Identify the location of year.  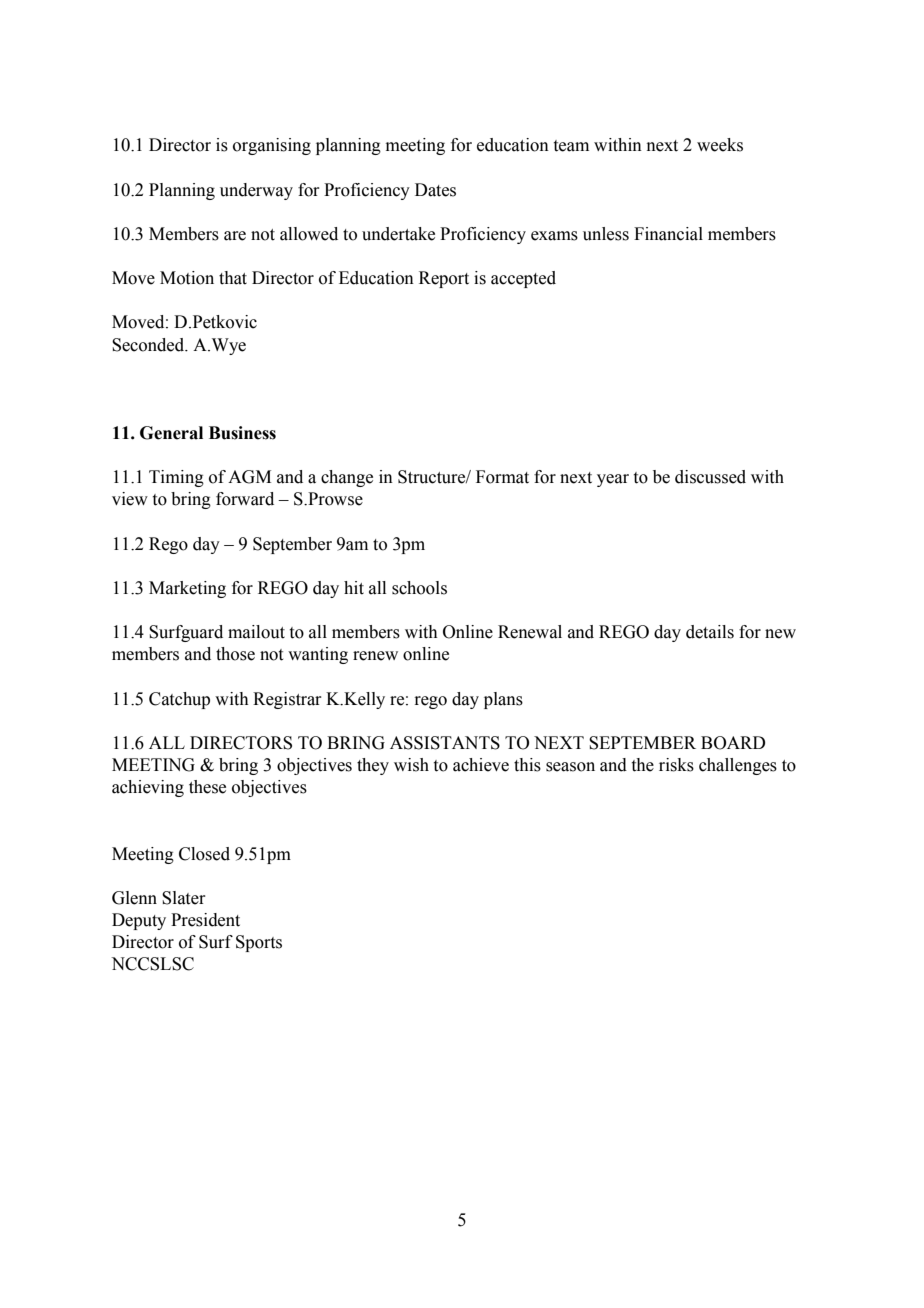
(613, 480).
